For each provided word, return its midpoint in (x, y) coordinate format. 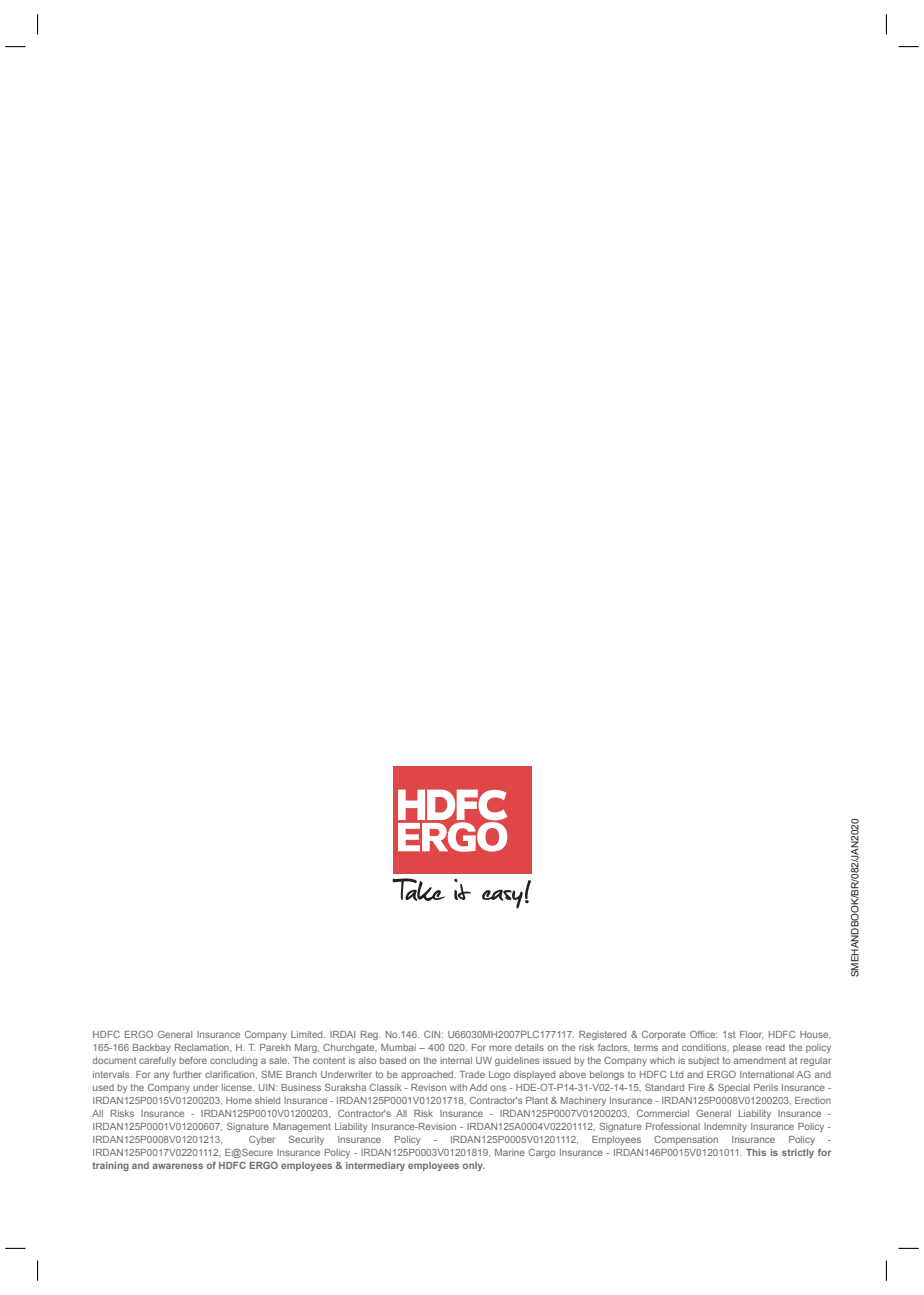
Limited (308, 1034)
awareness (177, 1166)
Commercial (663, 1113)
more (500, 1048)
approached (428, 1075)
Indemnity (725, 1127)
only (474, 1166)
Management (302, 1127)
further (187, 1074)
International (767, 1074)
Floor (751, 1035)
